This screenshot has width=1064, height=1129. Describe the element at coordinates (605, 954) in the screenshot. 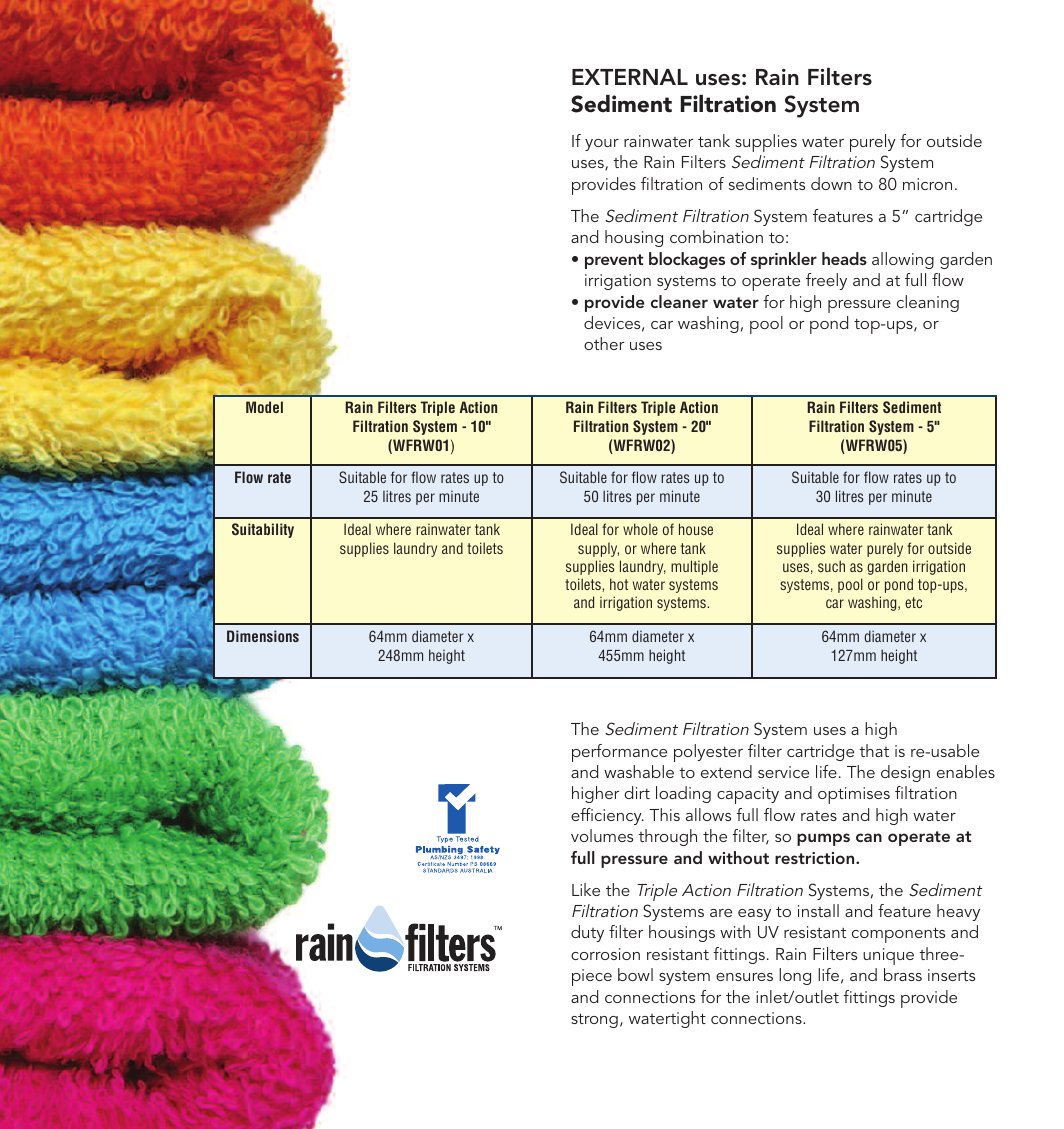

I see `corrosion` at that location.
